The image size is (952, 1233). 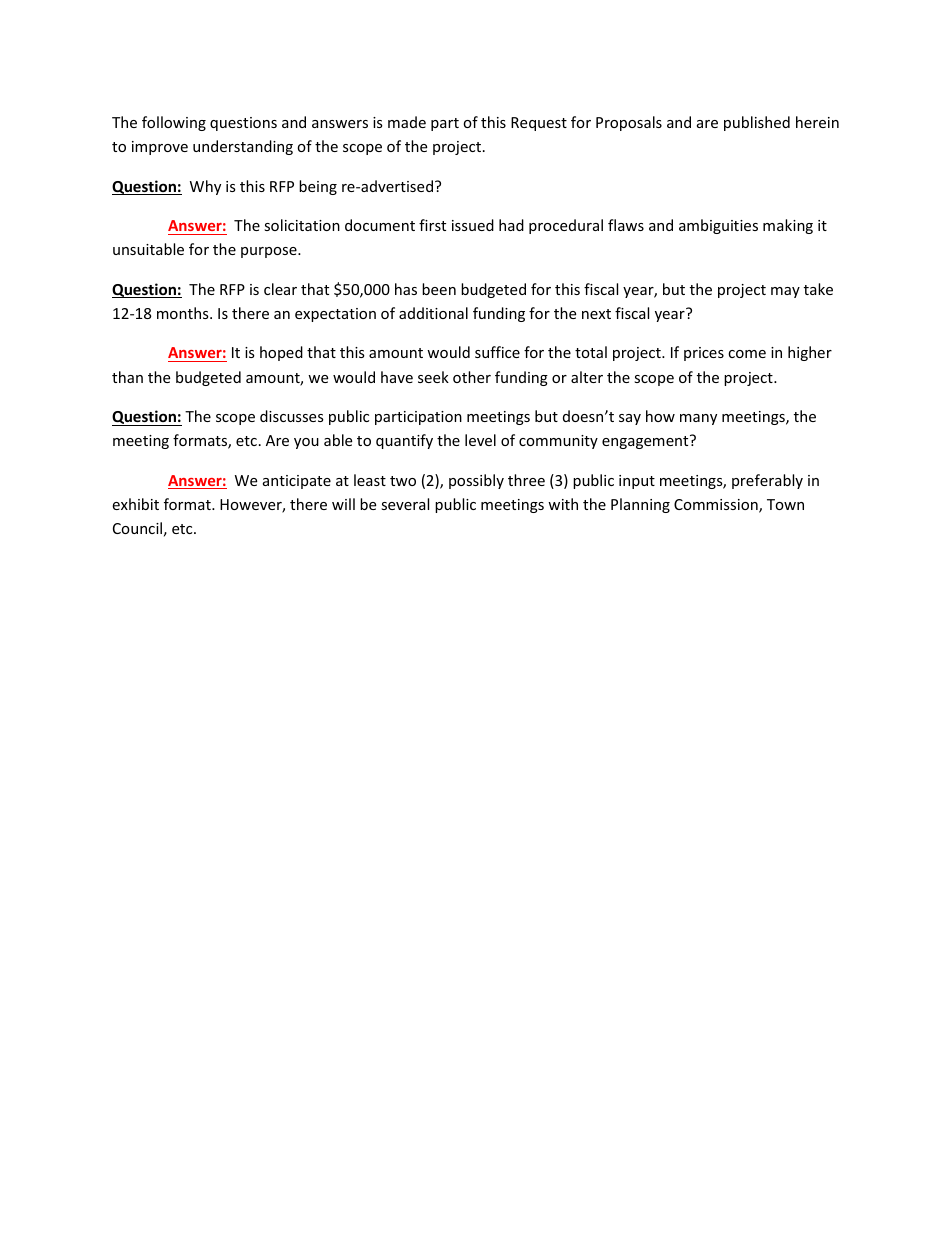 I want to click on exhibit, so click(x=135, y=504).
